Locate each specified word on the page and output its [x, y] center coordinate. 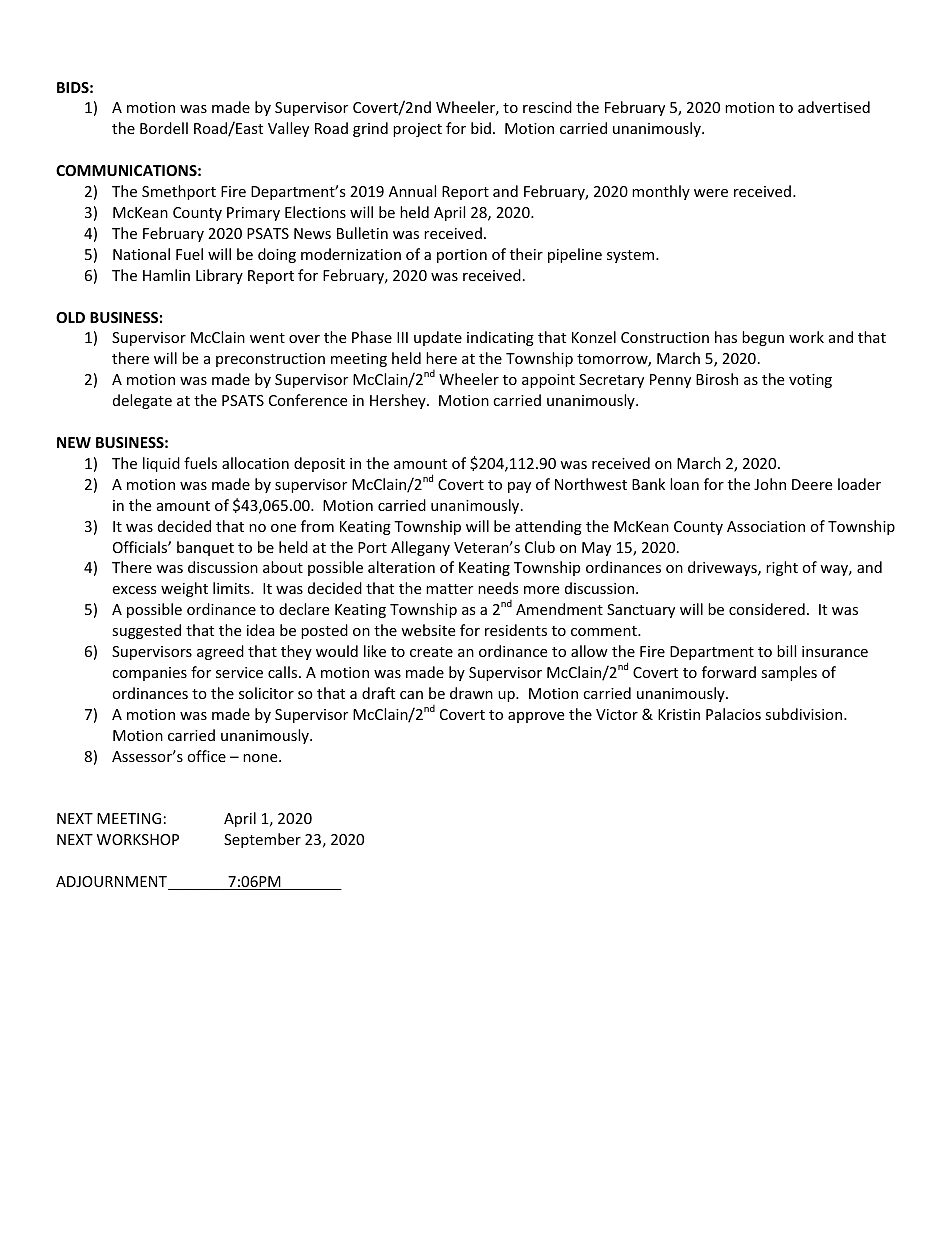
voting [810, 381]
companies [149, 674]
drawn [471, 693]
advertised [834, 107]
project [417, 130]
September [262, 840]
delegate [142, 401]
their [526, 254]
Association [766, 526]
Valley [288, 129]
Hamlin [166, 275]
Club [540, 547]
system [632, 256]
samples [789, 673]
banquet [205, 548]
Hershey [399, 401]
